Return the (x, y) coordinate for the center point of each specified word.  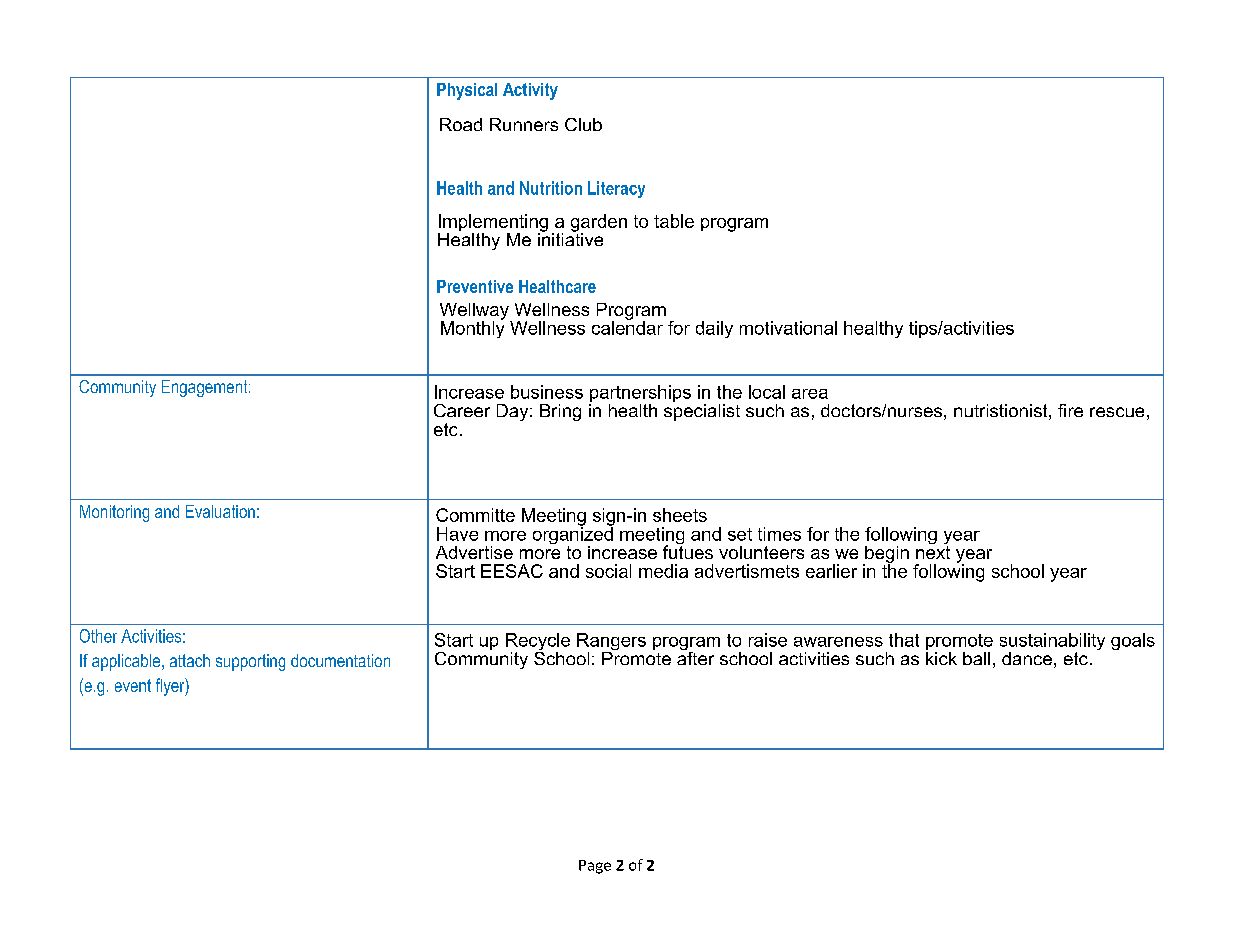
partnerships (640, 395)
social (608, 571)
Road (461, 124)
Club (583, 124)
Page (595, 867)
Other (98, 636)
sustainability (1052, 643)
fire (1070, 410)
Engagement (206, 388)
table (674, 221)
